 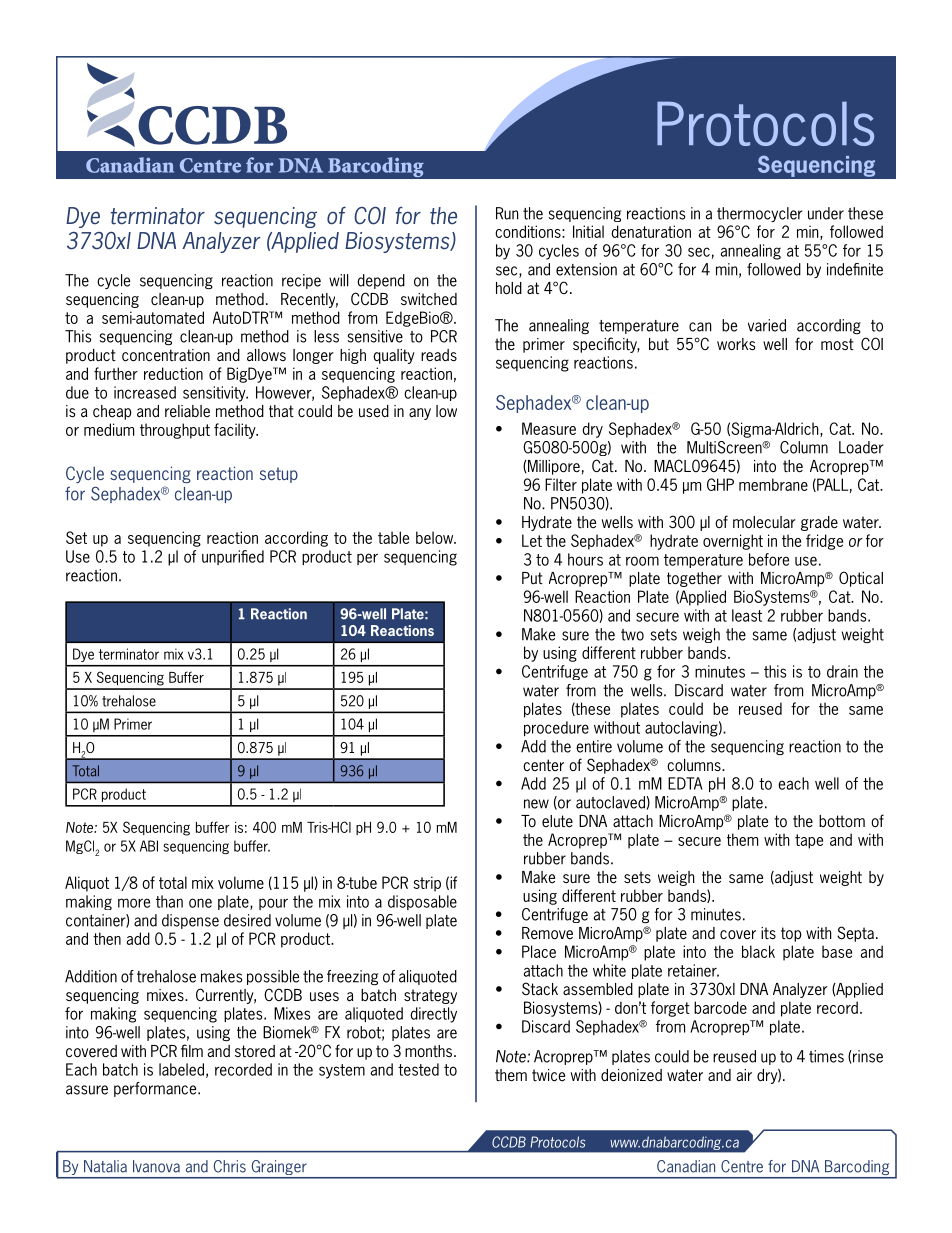 What do you see at coordinates (556, 728) in the document?
I see `procedure` at bounding box center [556, 728].
